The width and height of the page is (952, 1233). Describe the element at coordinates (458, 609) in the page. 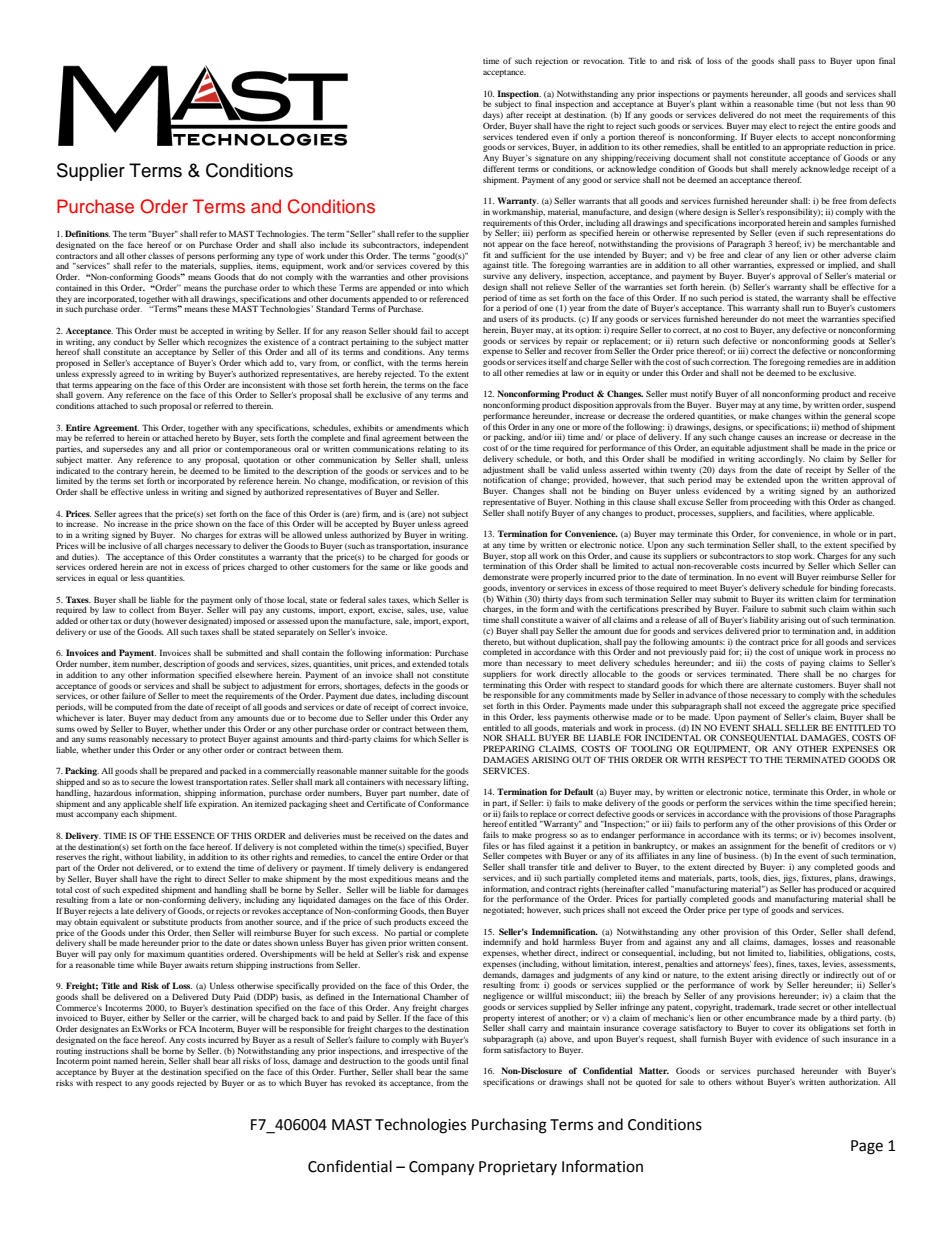

I see `value` at that location.
